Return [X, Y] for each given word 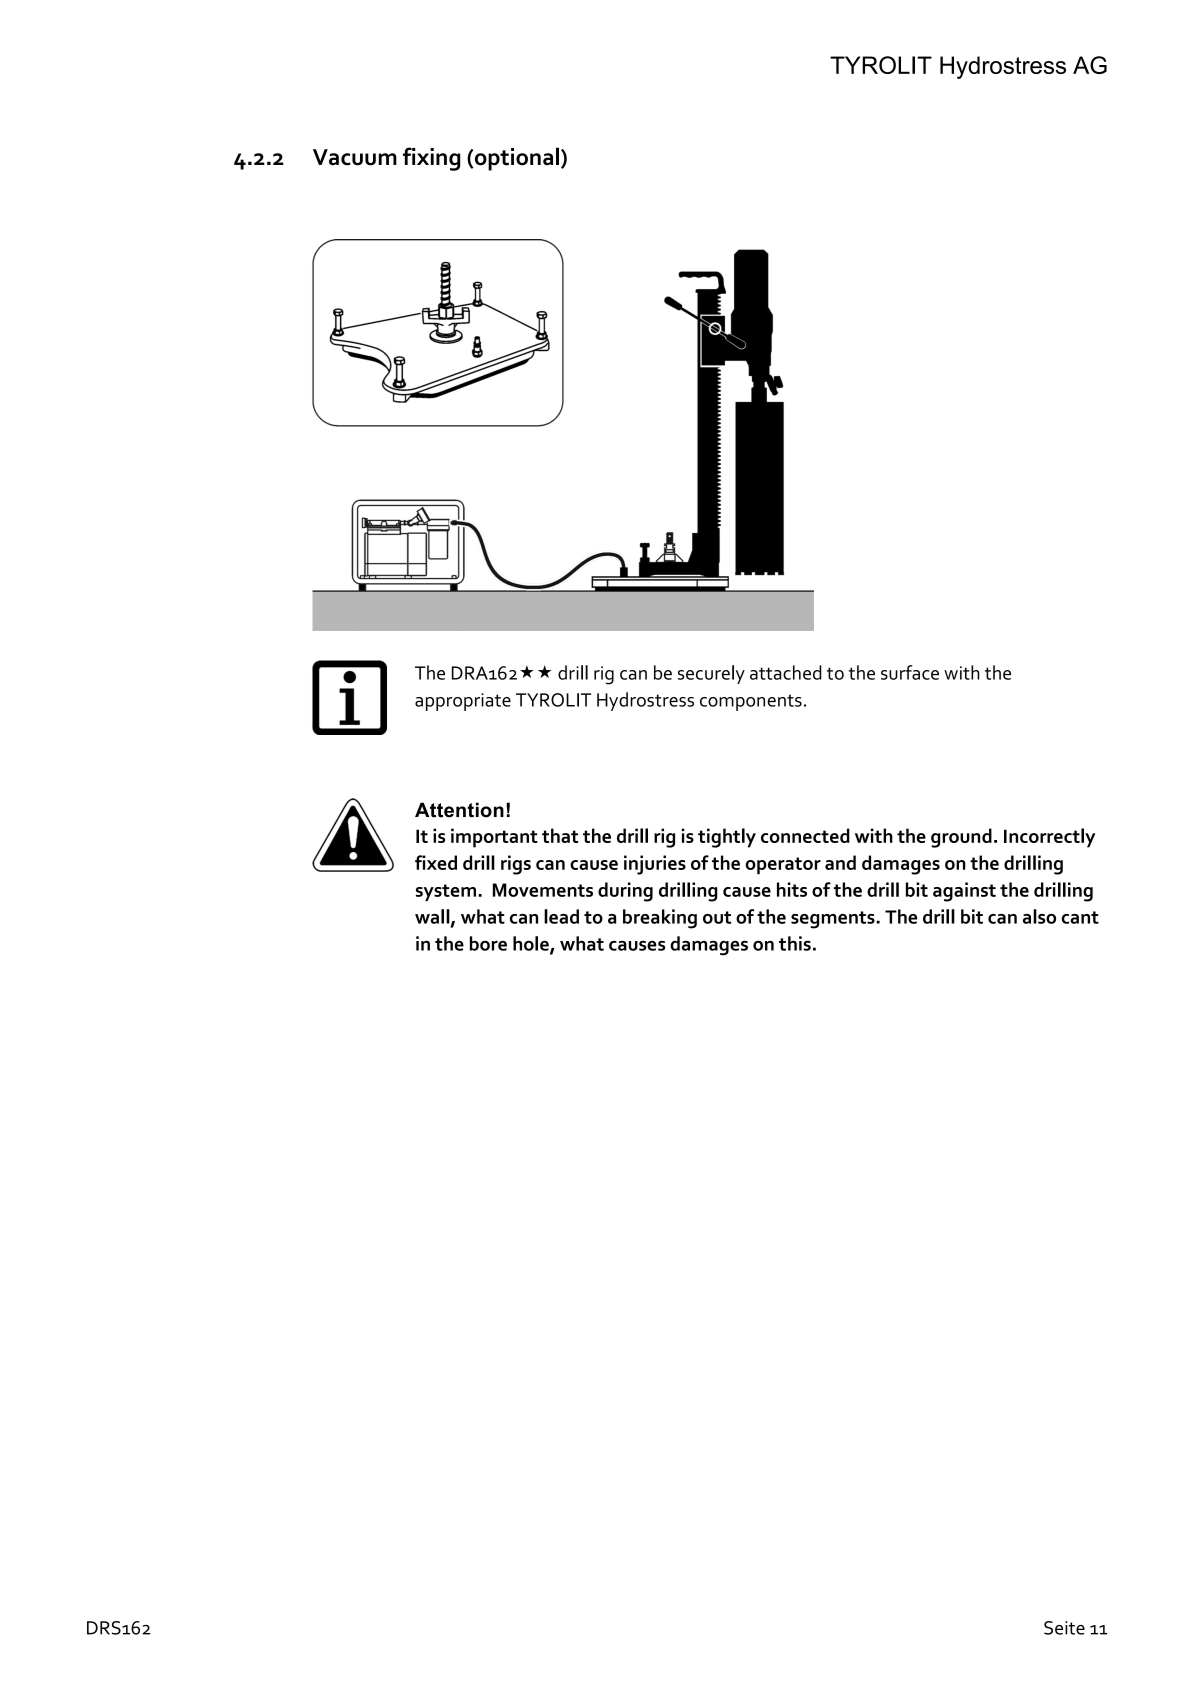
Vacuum [355, 157]
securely [711, 674]
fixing [431, 159]
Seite [1064, 1628]
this [795, 943]
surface [910, 672]
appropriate [463, 702]
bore [488, 943]
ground [961, 838]
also [1039, 916]
